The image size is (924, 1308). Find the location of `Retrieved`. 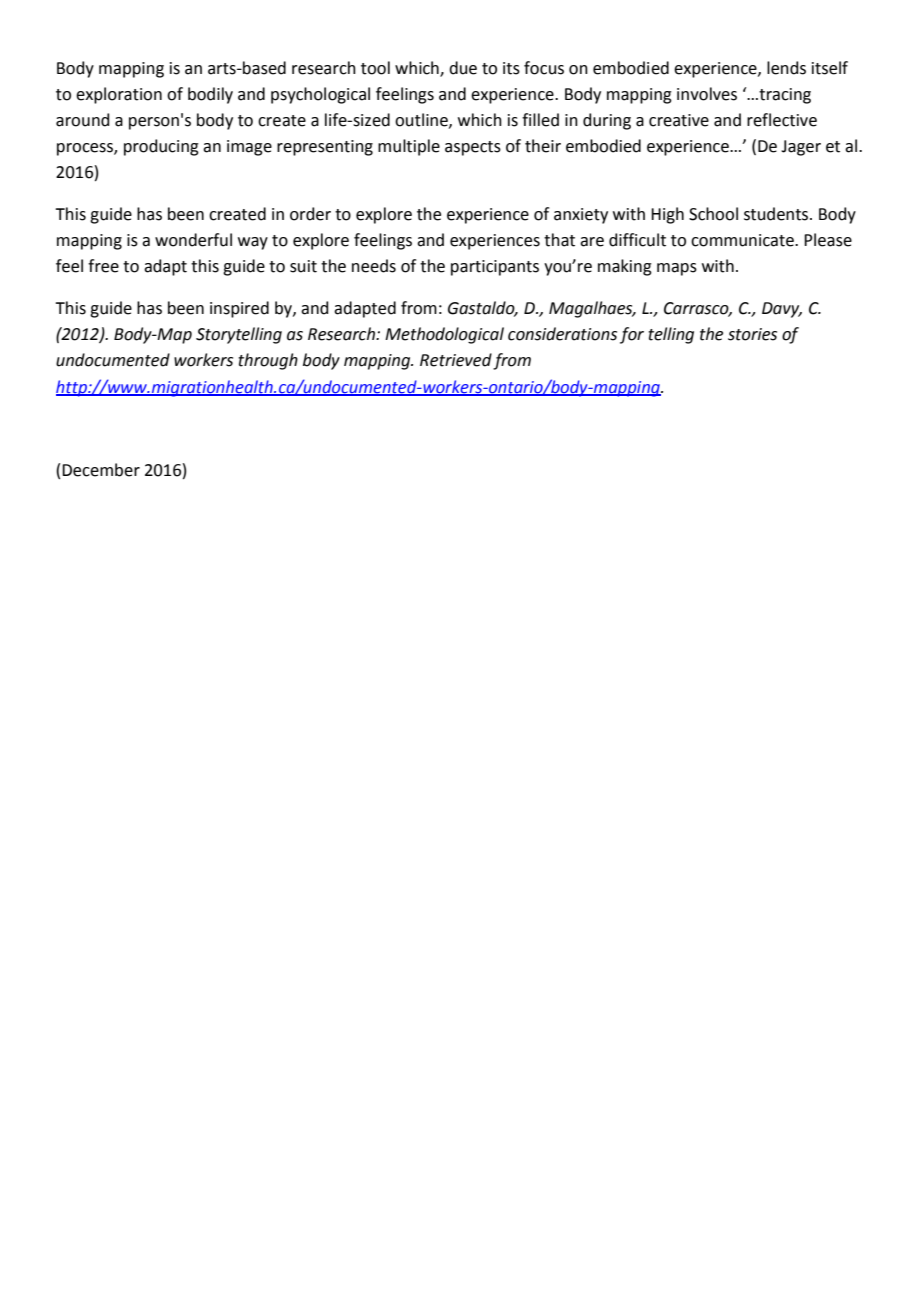

Retrieved is located at coordinates (456, 360).
